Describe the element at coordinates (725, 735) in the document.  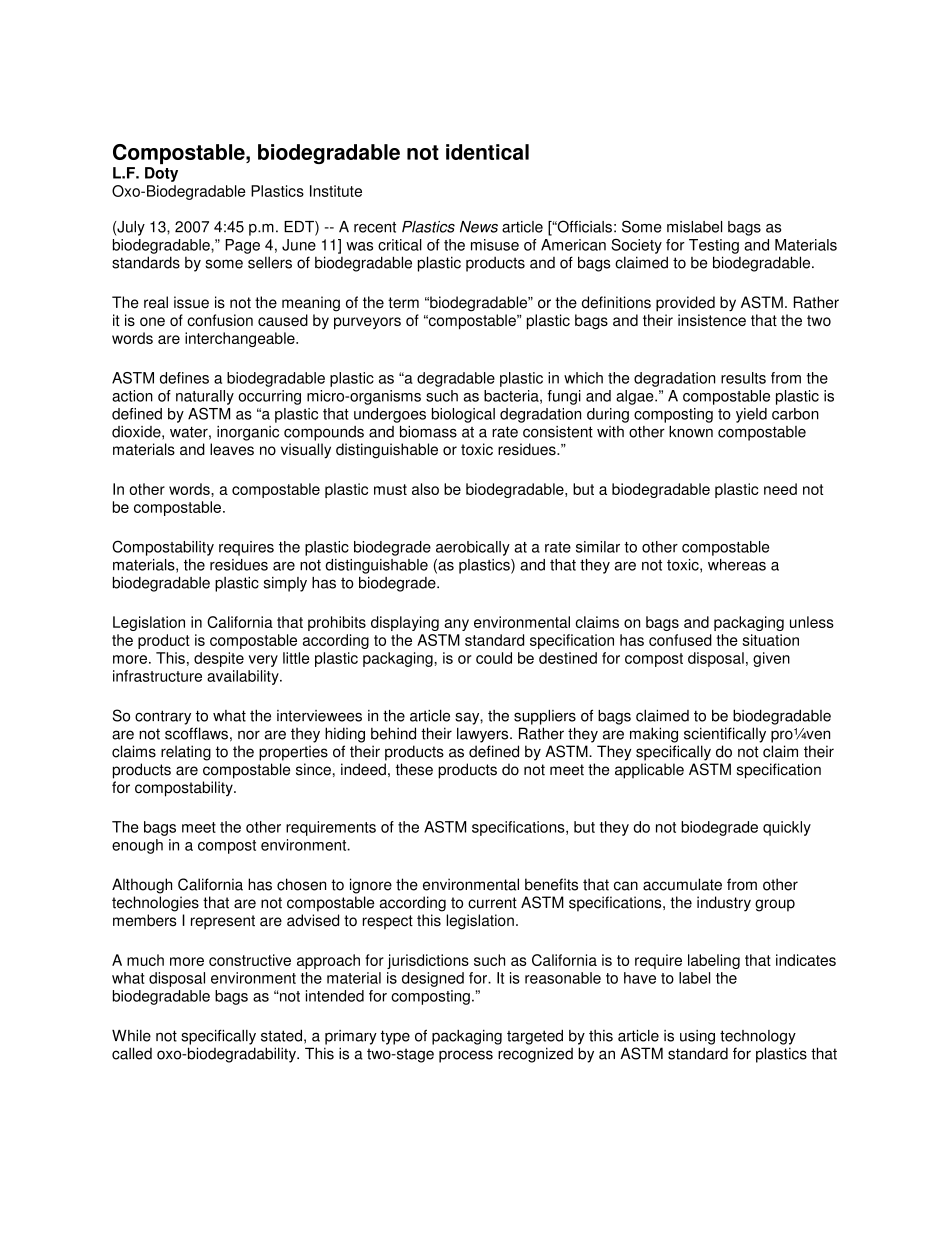
I see `scientifically` at that location.
